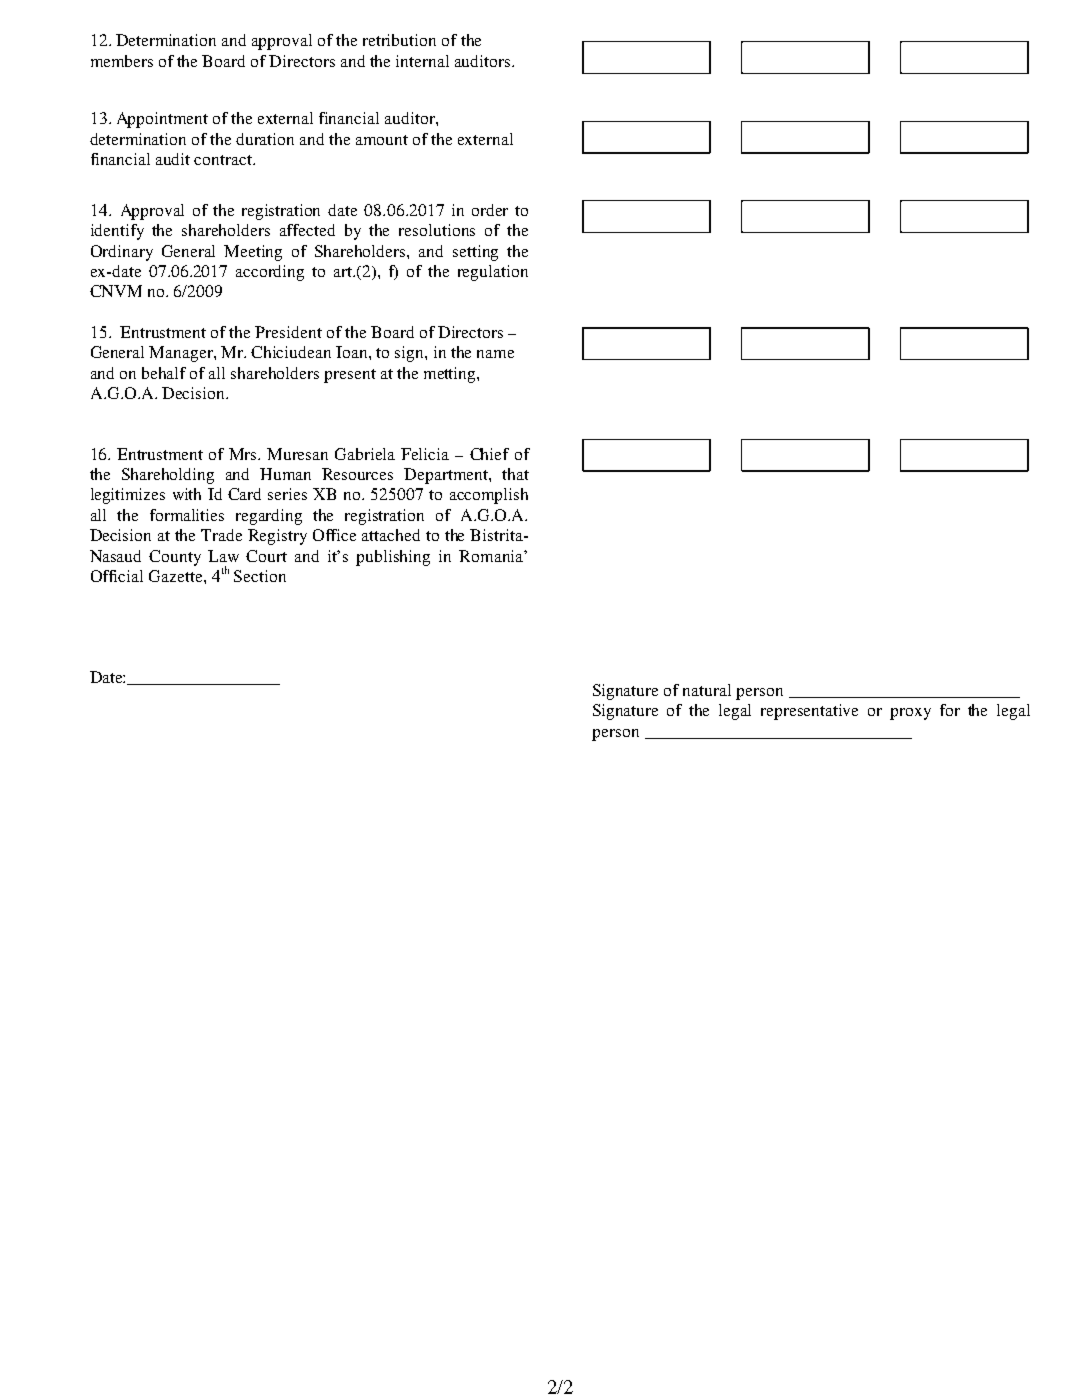 The height and width of the image is (1399, 1081). Describe the element at coordinates (422, 61) in the image. I see `internal` at that location.
